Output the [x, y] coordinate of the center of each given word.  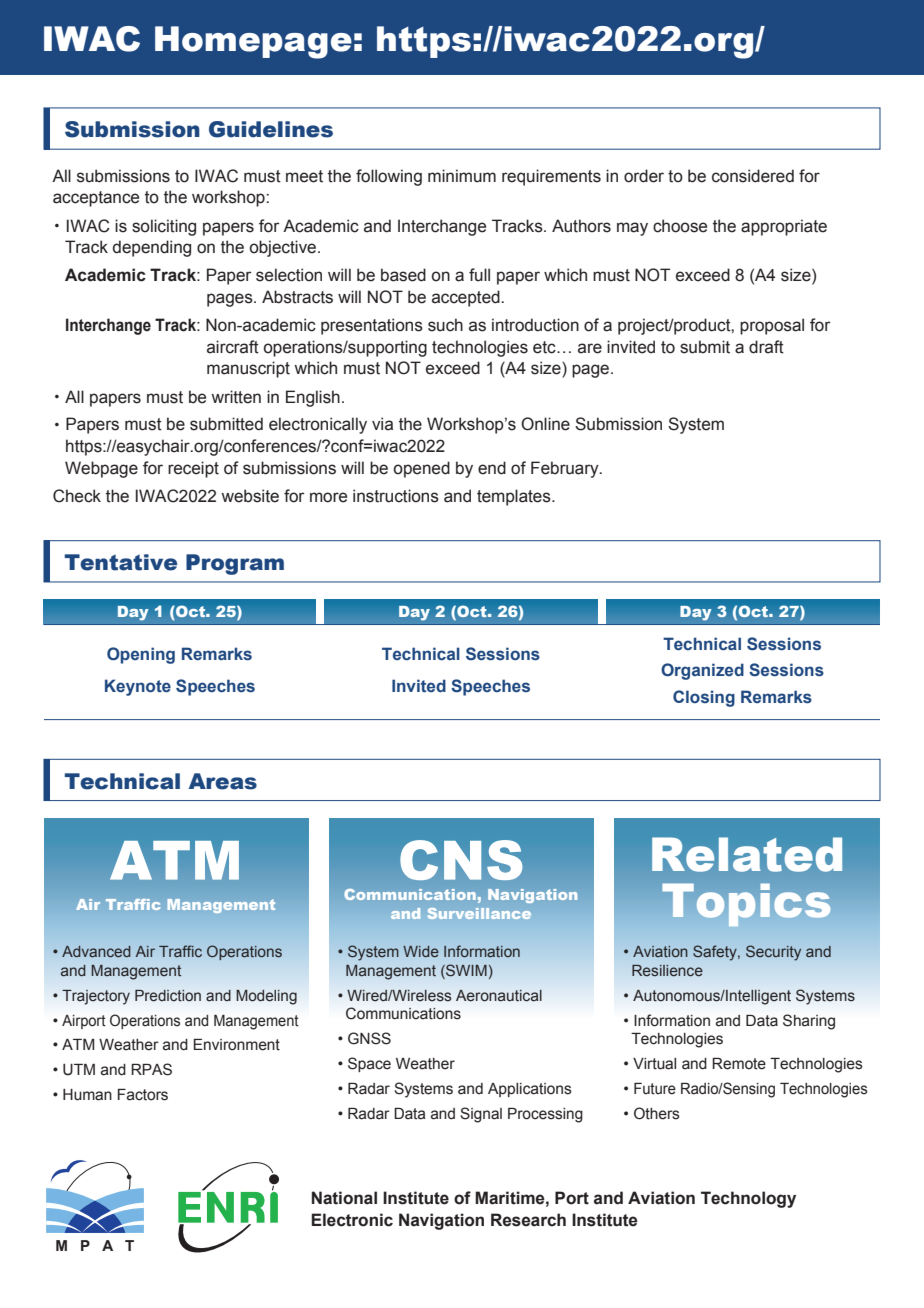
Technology [748, 1199]
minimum [462, 176]
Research [528, 1220]
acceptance [96, 199]
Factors [143, 1095]
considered [753, 176]
